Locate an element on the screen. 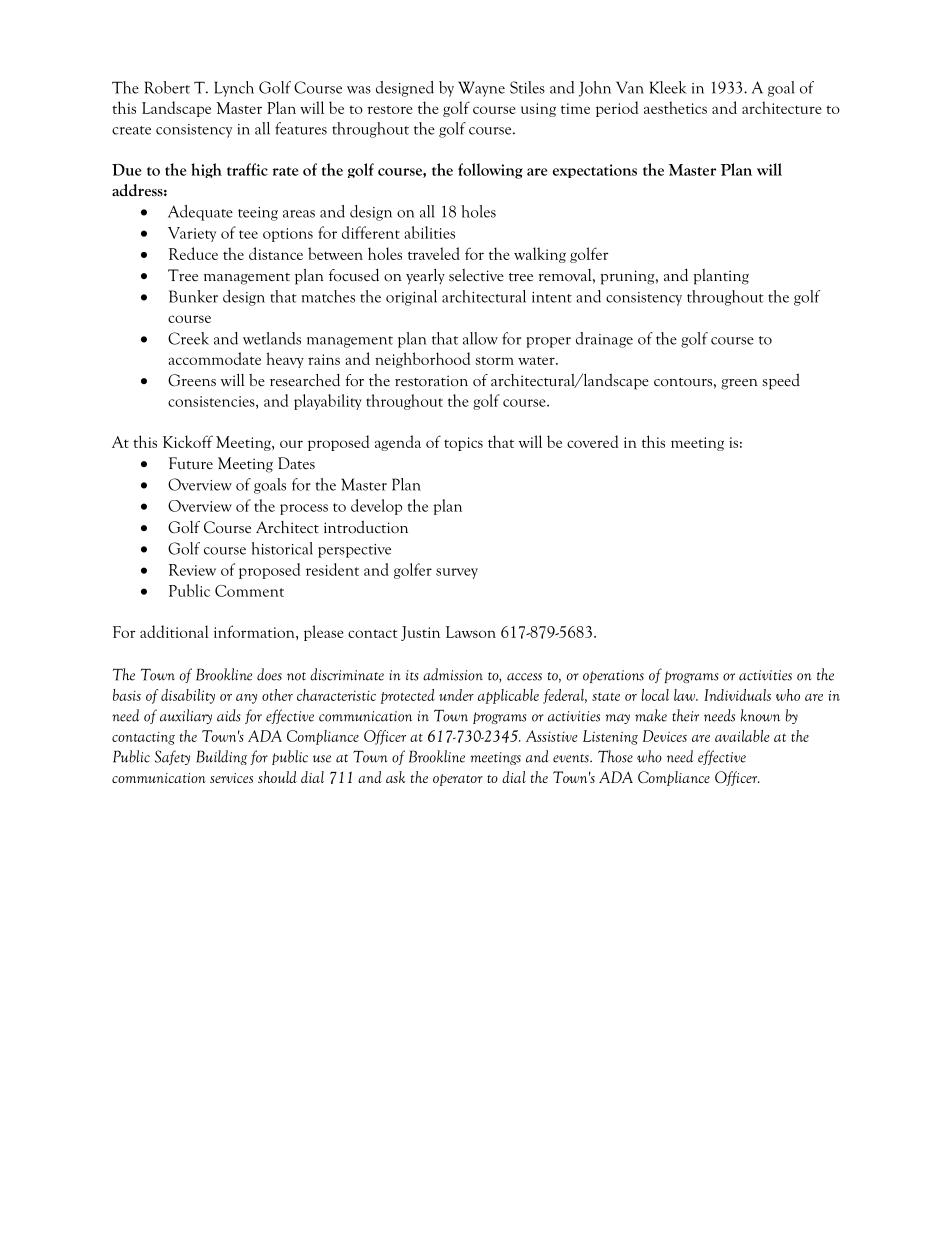  Wayne is located at coordinates (481, 89).
